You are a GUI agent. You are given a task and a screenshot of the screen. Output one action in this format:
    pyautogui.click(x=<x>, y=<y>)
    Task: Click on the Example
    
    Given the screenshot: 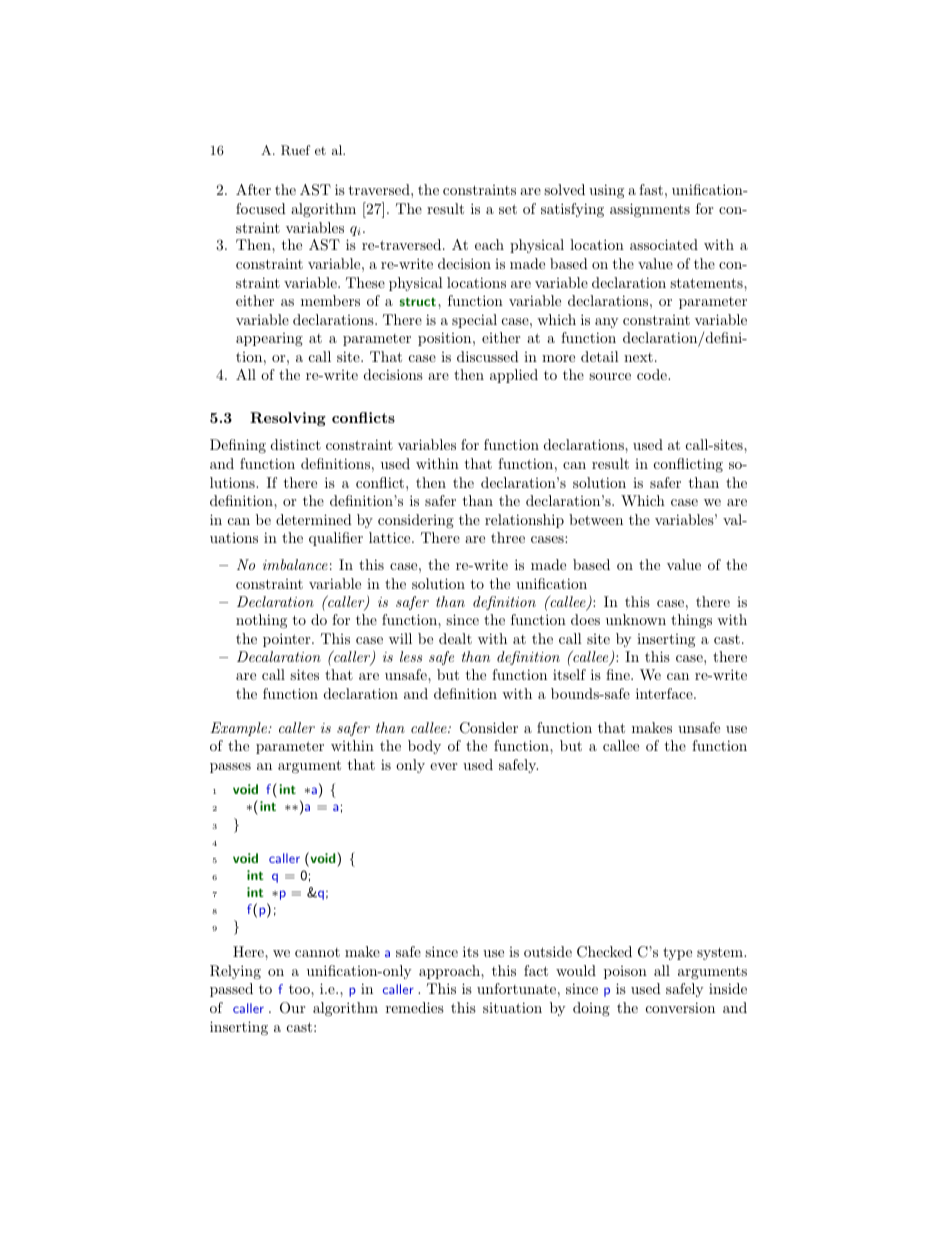 What is the action you would take?
    pyautogui.click(x=239, y=729)
